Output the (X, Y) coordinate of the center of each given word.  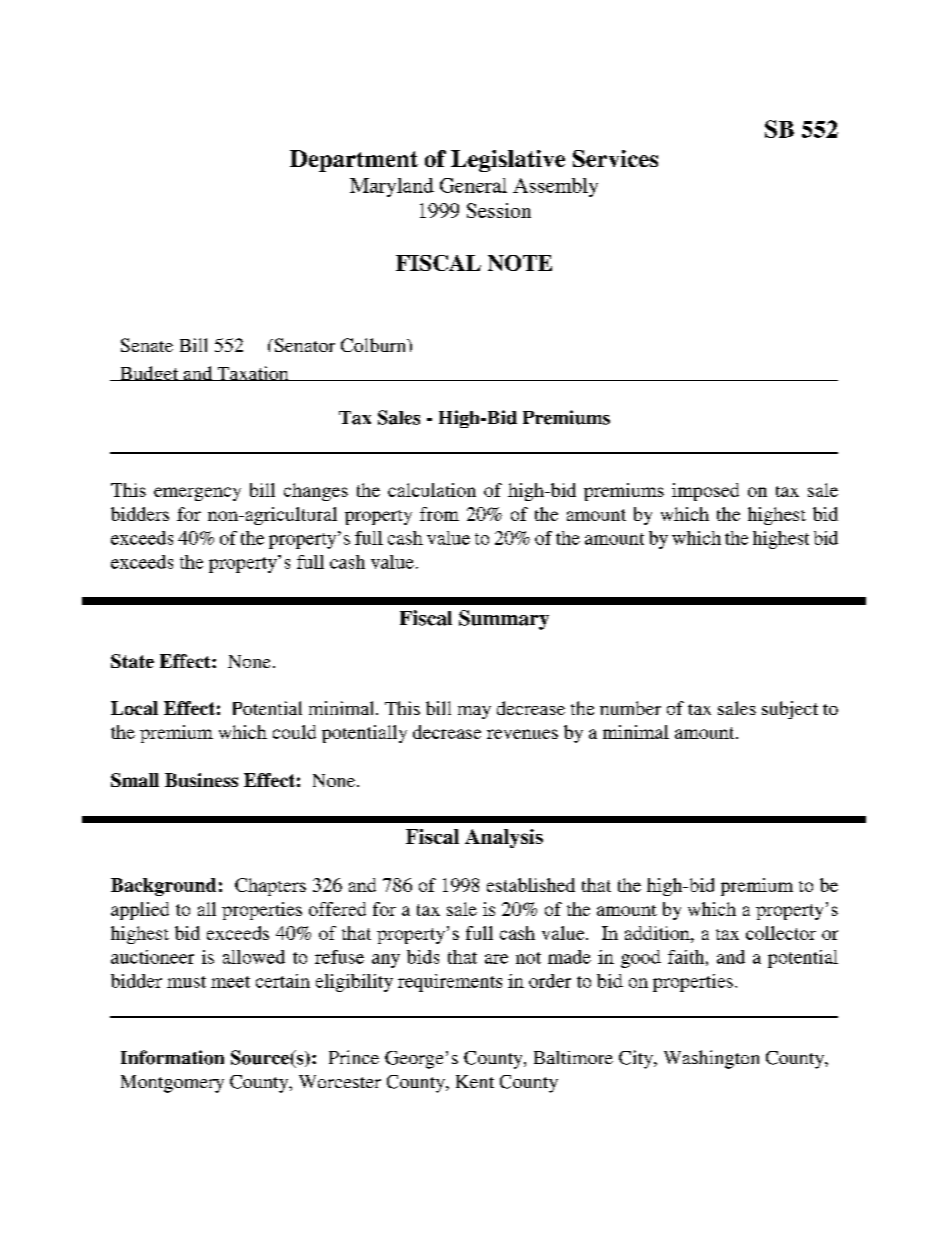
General (473, 185)
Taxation (253, 373)
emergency (197, 494)
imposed (705, 492)
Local (134, 708)
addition (658, 933)
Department (354, 161)
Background (163, 887)
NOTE (520, 263)
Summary (504, 620)
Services (615, 158)
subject (790, 710)
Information (172, 1057)
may (474, 712)
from (439, 514)
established (531, 885)
